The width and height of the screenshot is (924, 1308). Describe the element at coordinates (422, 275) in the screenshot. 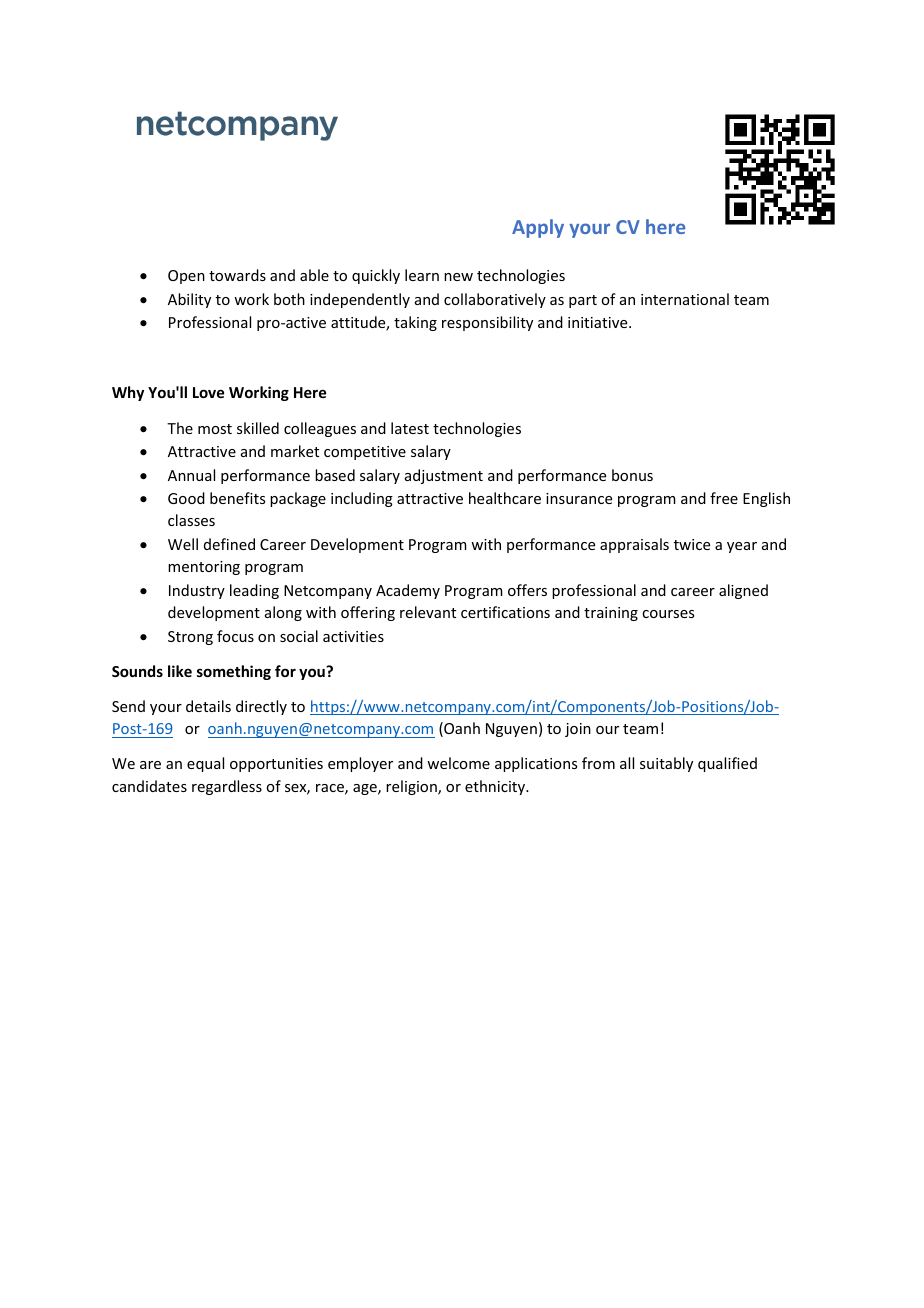

I see `learn` at that location.
